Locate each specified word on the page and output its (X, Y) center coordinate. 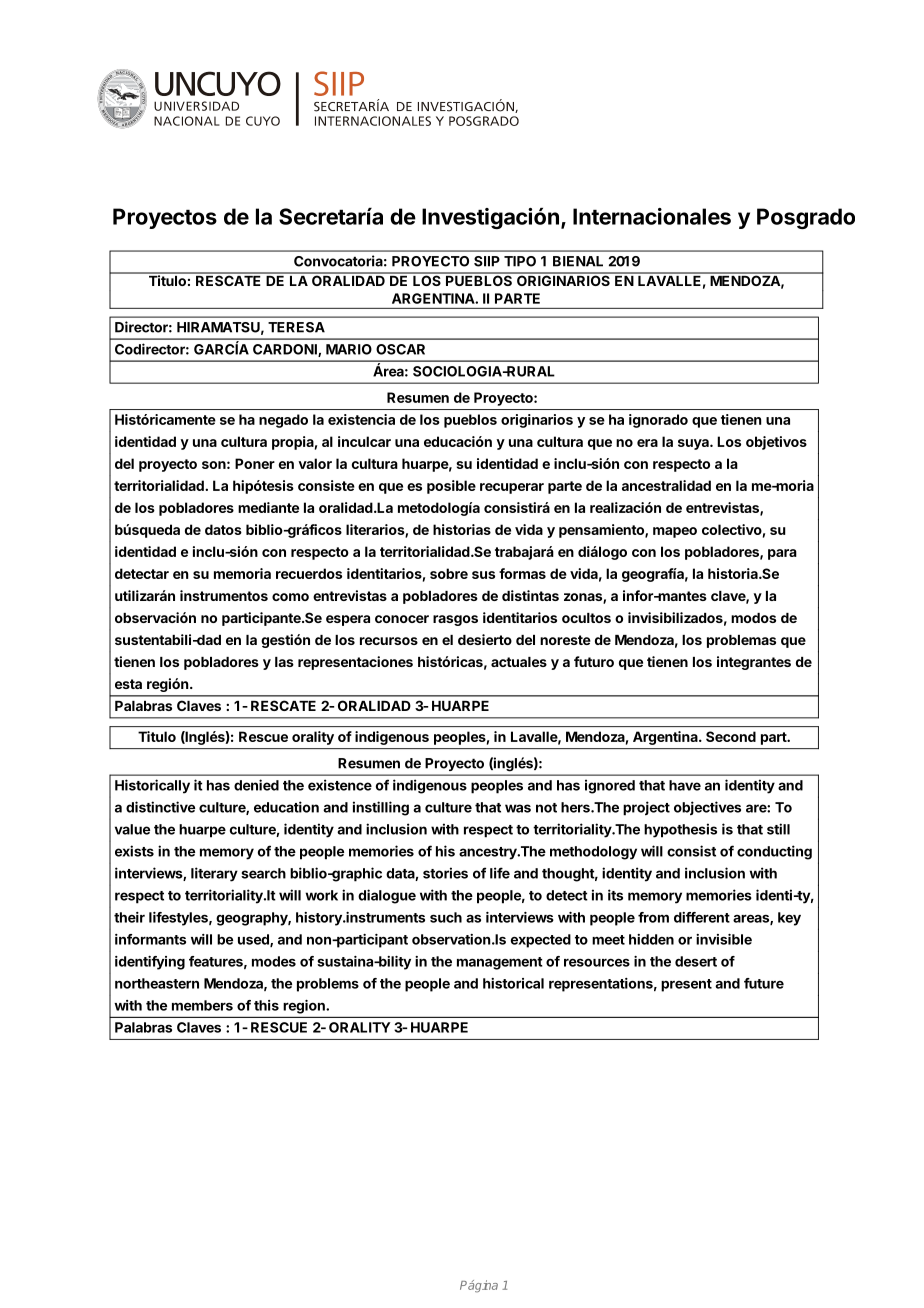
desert (696, 961)
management (500, 963)
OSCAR (400, 349)
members (202, 1005)
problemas (741, 641)
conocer (402, 619)
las (284, 662)
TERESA (296, 327)
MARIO (349, 349)
